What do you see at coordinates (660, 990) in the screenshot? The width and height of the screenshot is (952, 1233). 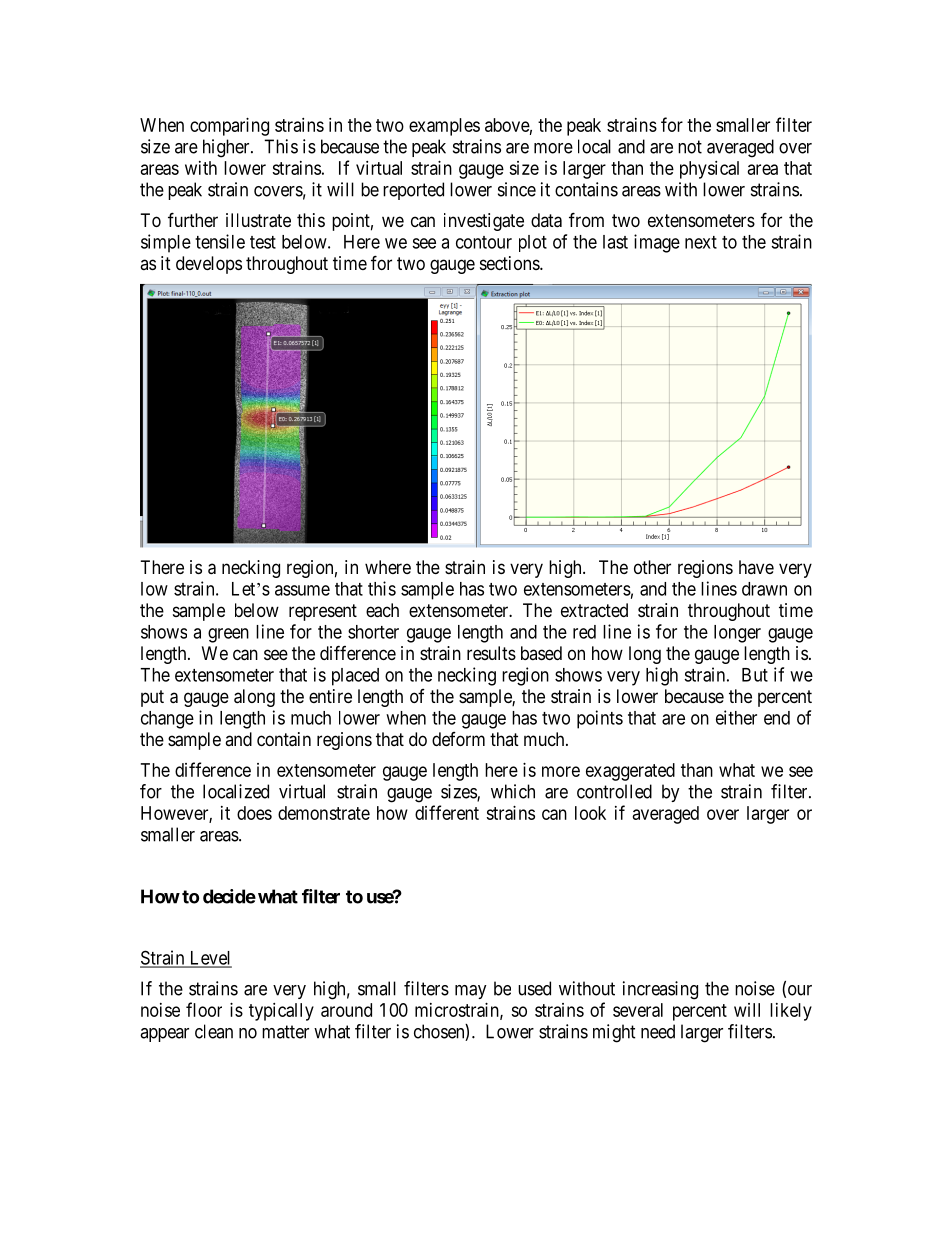 I see `increasing` at bounding box center [660, 990].
